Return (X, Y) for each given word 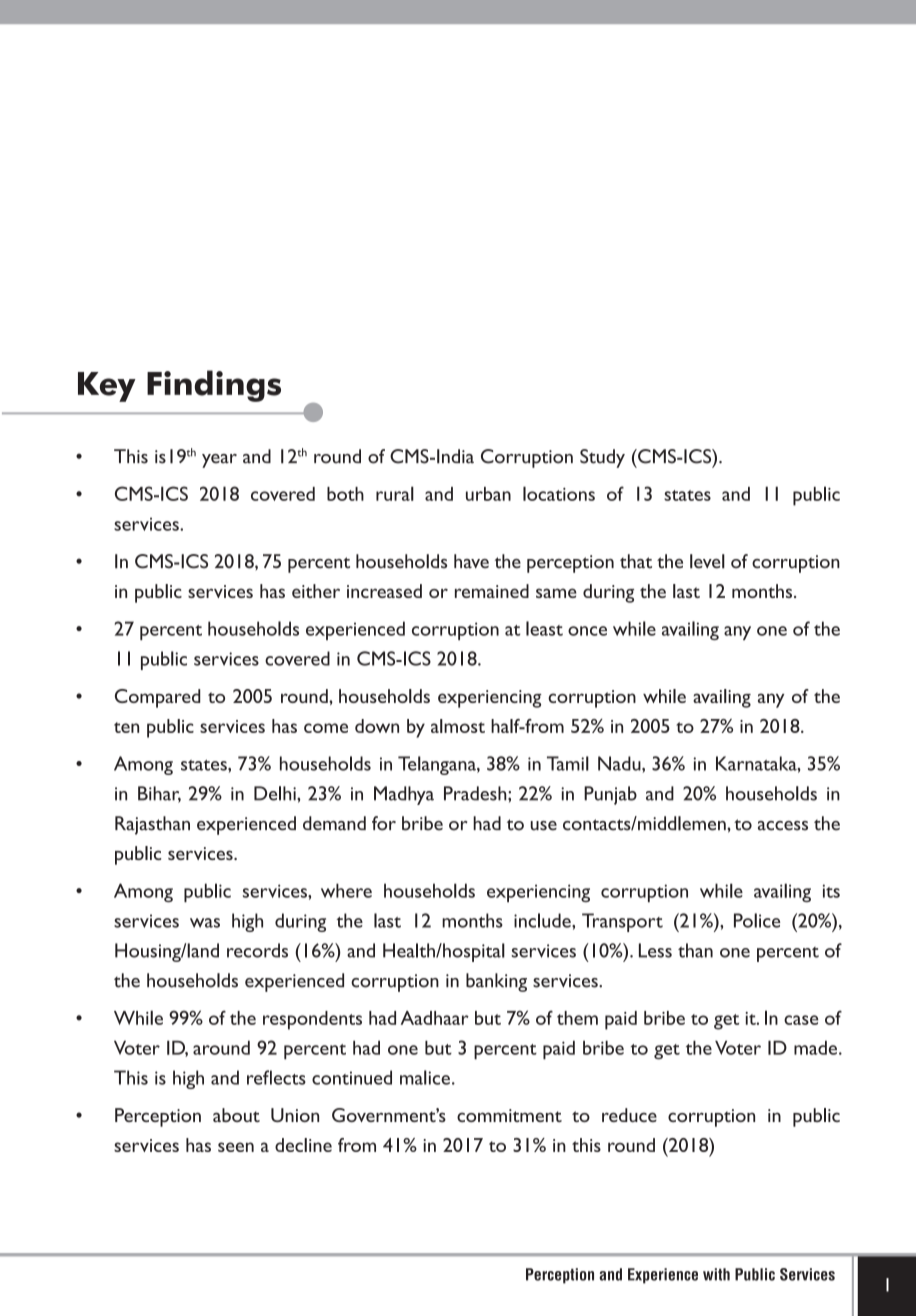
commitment (509, 1115)
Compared (157, 698)
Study (602, 458)
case (801, 1020)
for (384, 823)
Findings (214, 386)
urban (488, 494)
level (707, 561)
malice (425, 1077)
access (783, 826)
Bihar (159, 794)
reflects (276, 1077)
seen (236, 1147)
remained (492, 591)
